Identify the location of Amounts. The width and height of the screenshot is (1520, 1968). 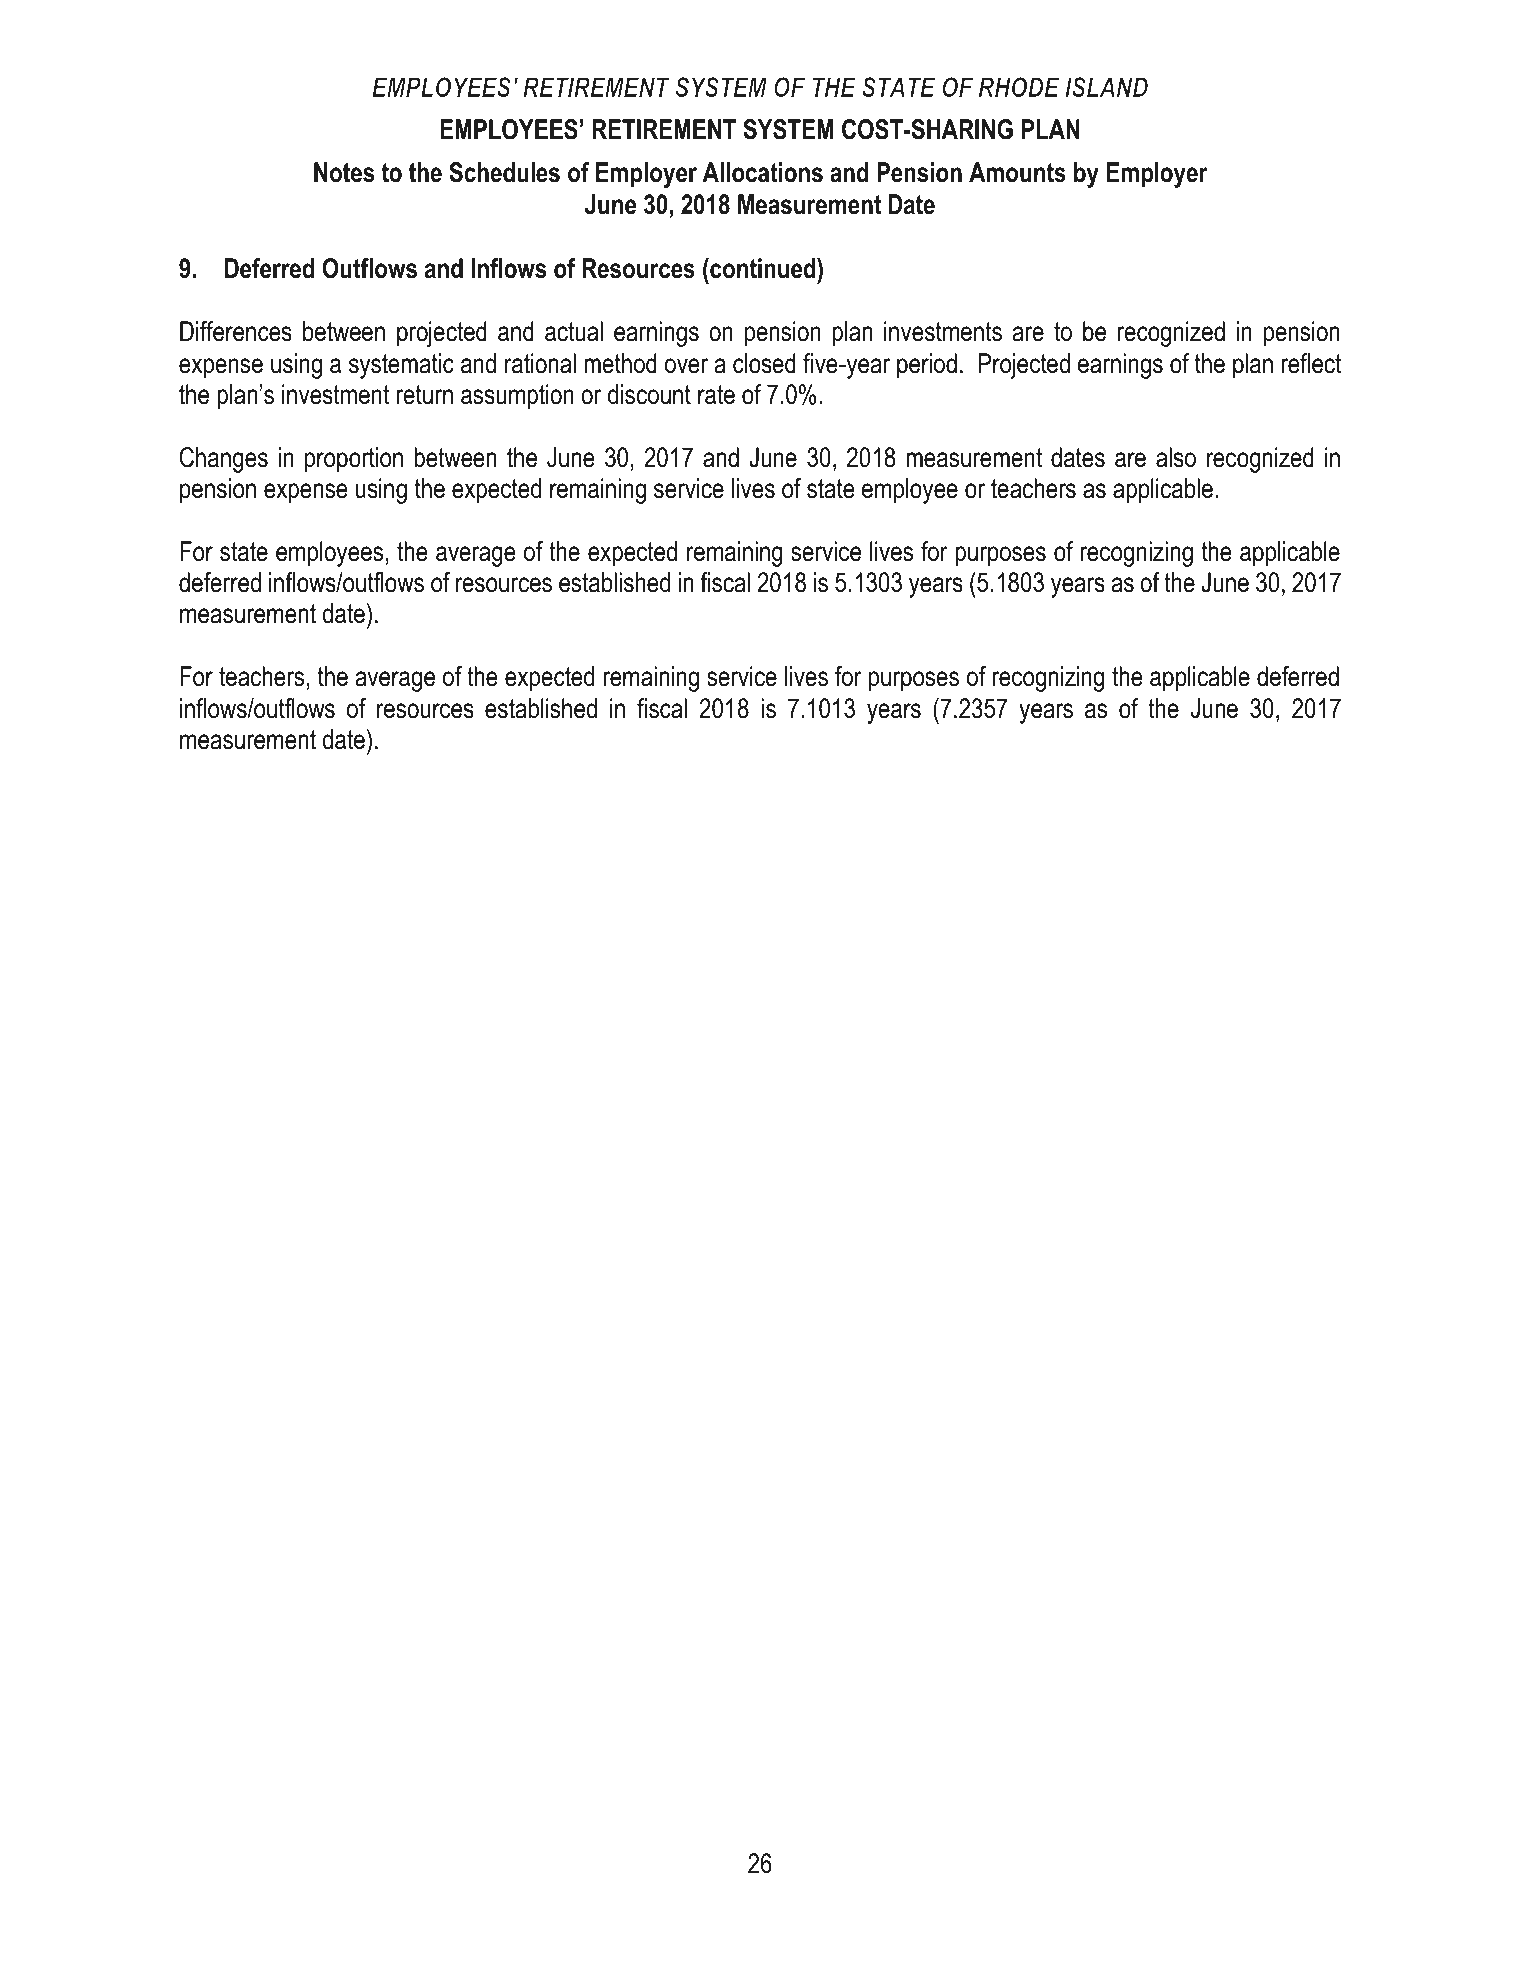
(1017, 172).
